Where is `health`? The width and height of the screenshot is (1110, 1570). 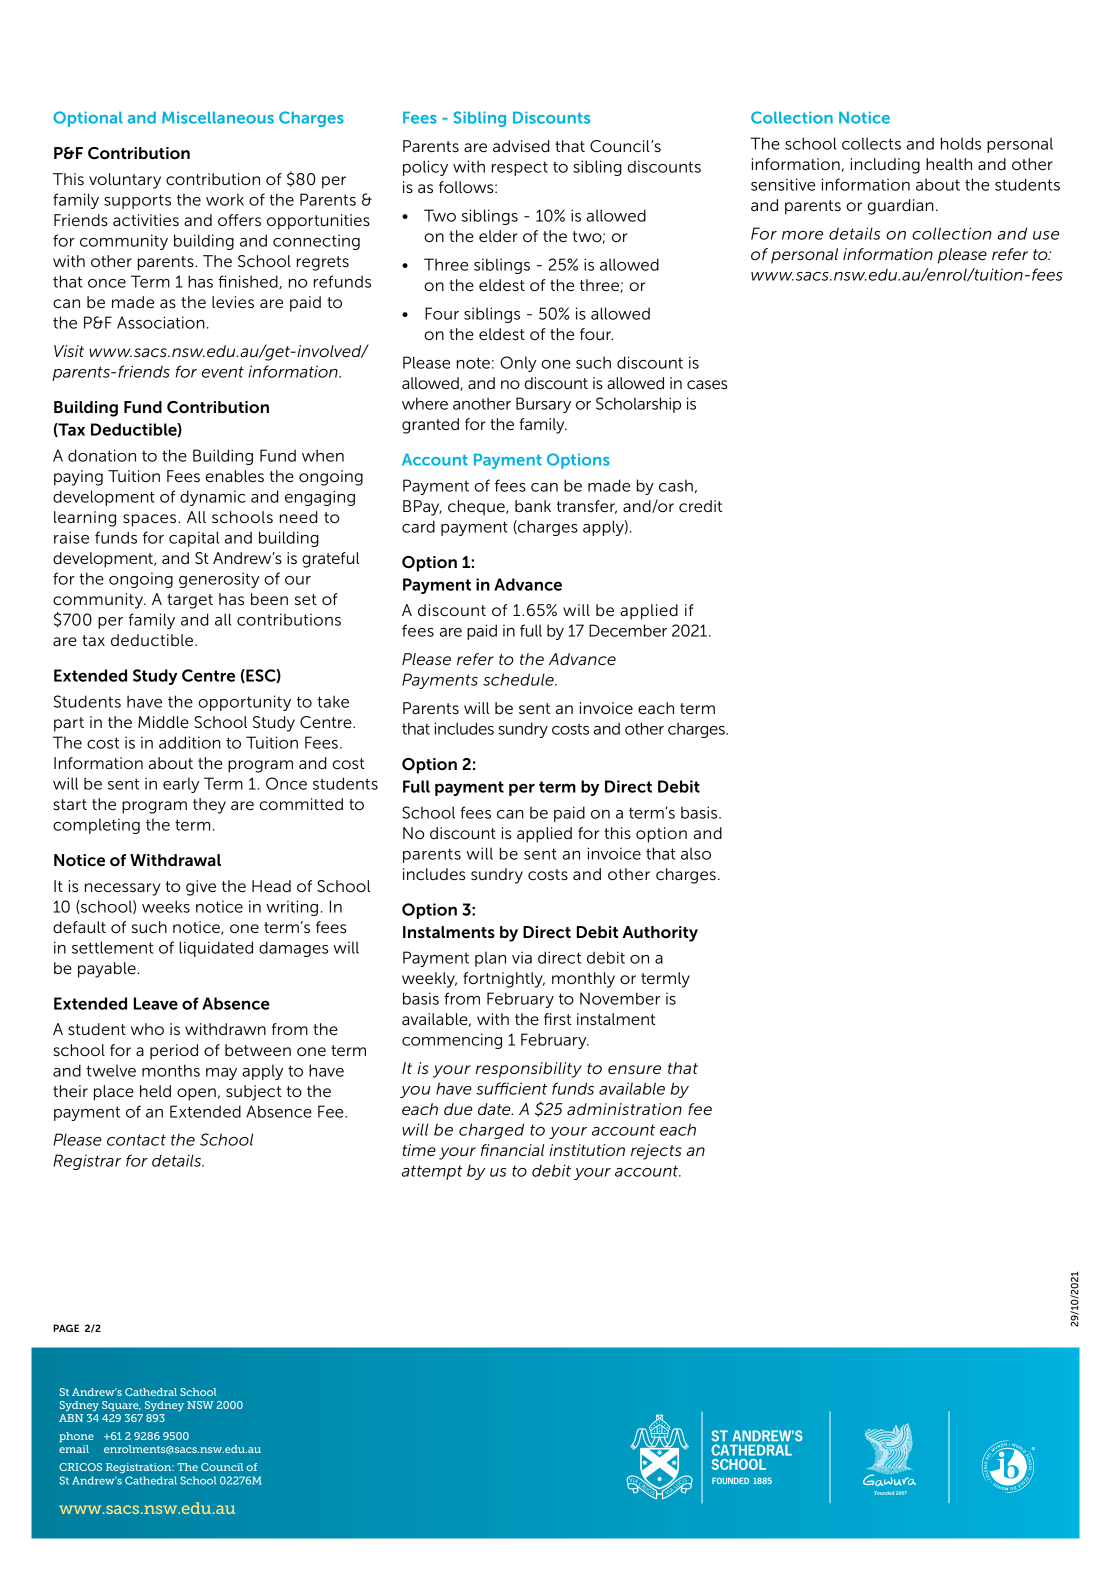
health is located at coordinates (949, 164).
